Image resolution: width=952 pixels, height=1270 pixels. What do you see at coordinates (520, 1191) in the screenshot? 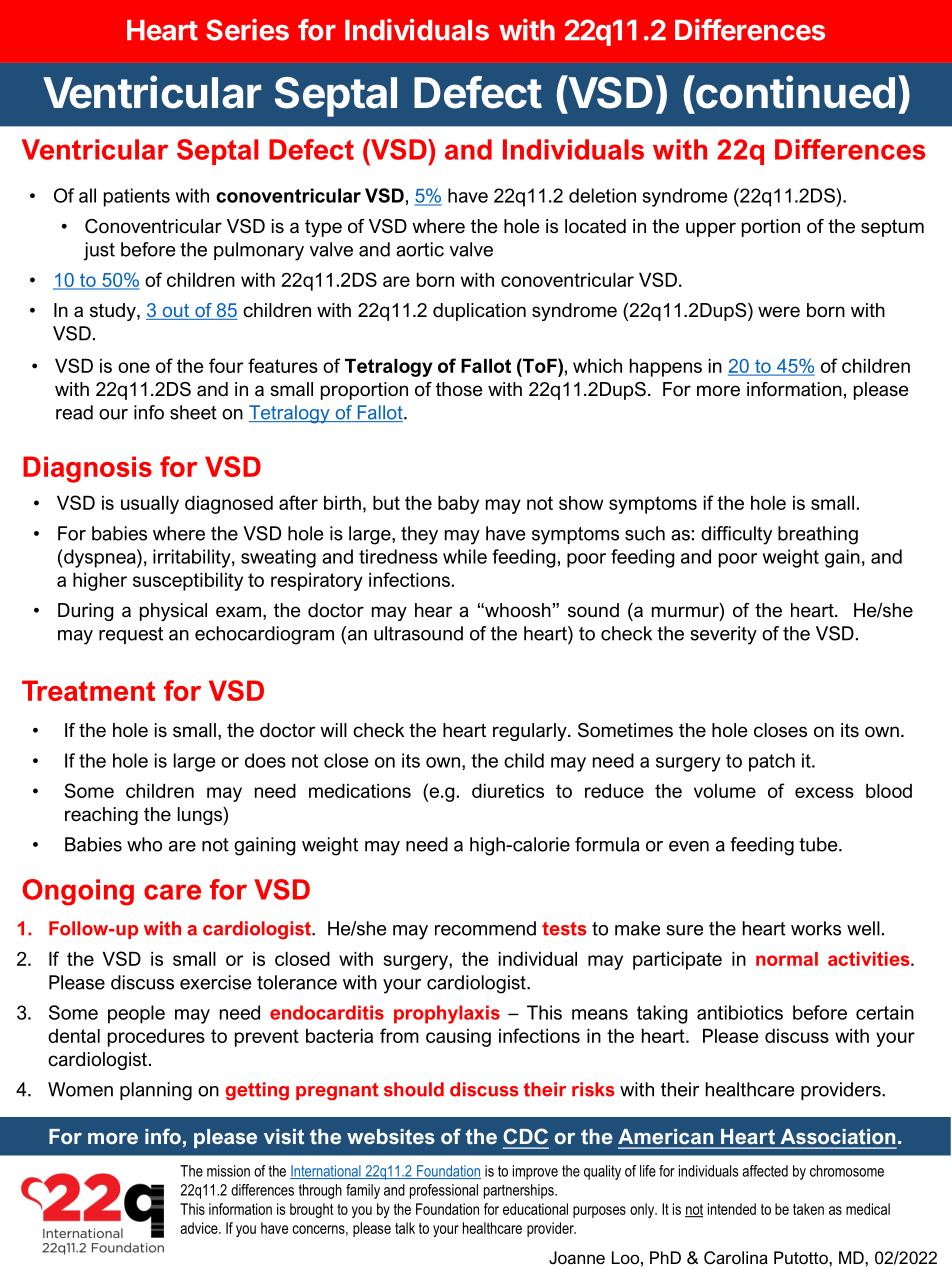
I see `partnerships` at bounding box center [520, 1191].
